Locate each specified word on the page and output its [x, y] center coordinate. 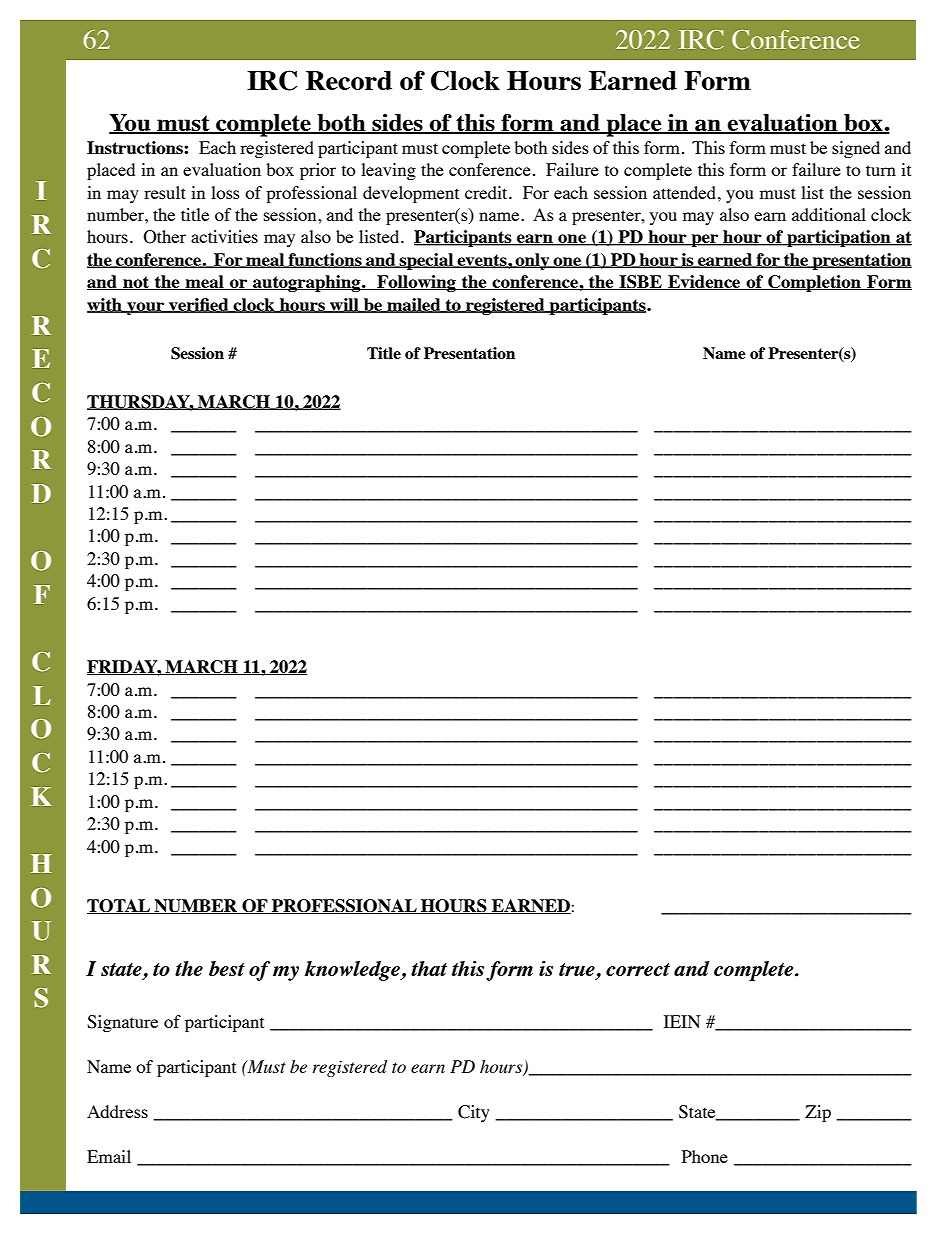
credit [487, 192]
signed [856, 149]
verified [199, 305]
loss [225, 192]
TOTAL [120, 906]
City [474, 1113]
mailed [414, 305]
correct [638, 969]
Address [117, 1111]
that [429, 968]
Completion [814, 283]
